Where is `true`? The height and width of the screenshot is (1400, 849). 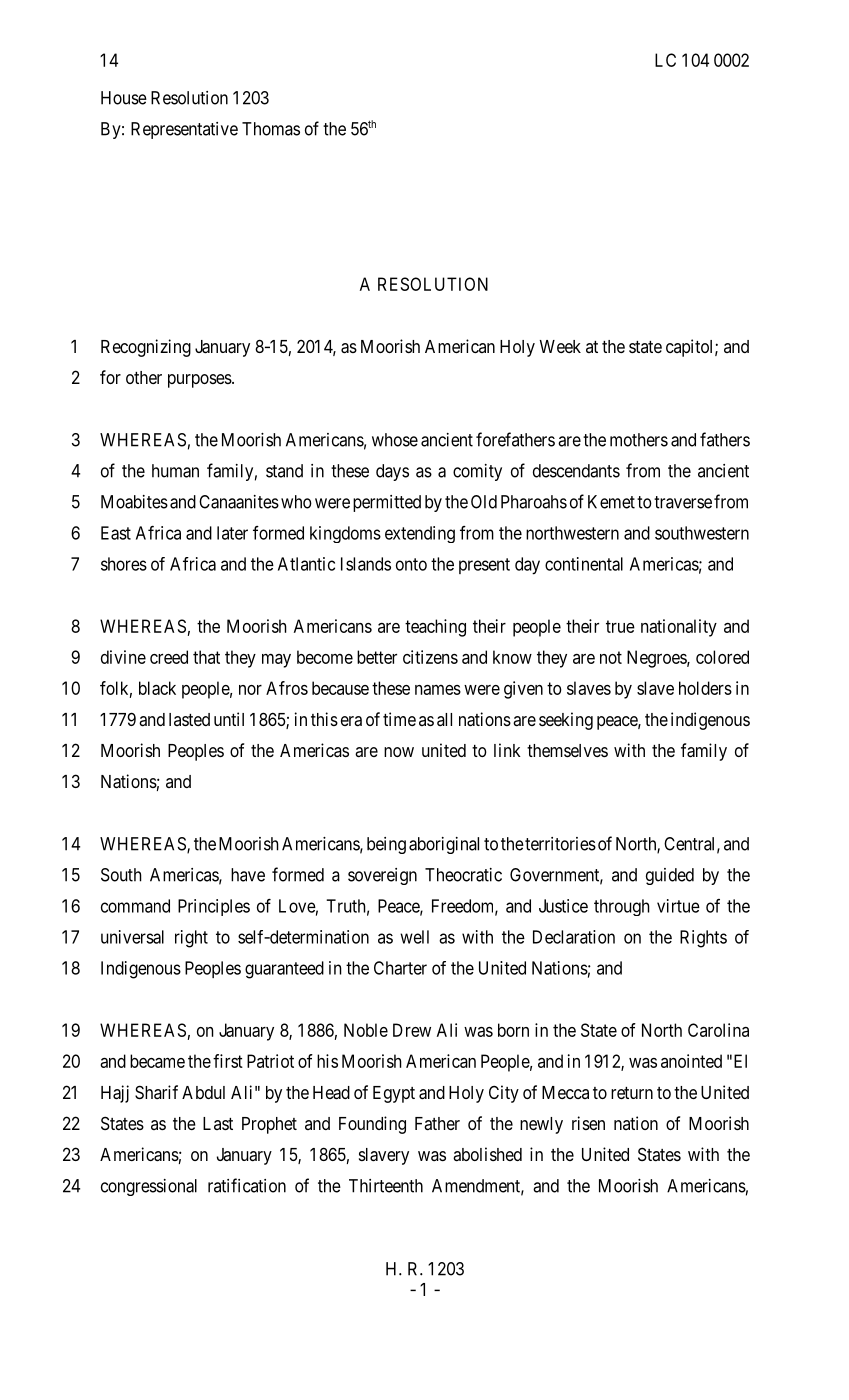
true is located at coordinates (620, 626).
